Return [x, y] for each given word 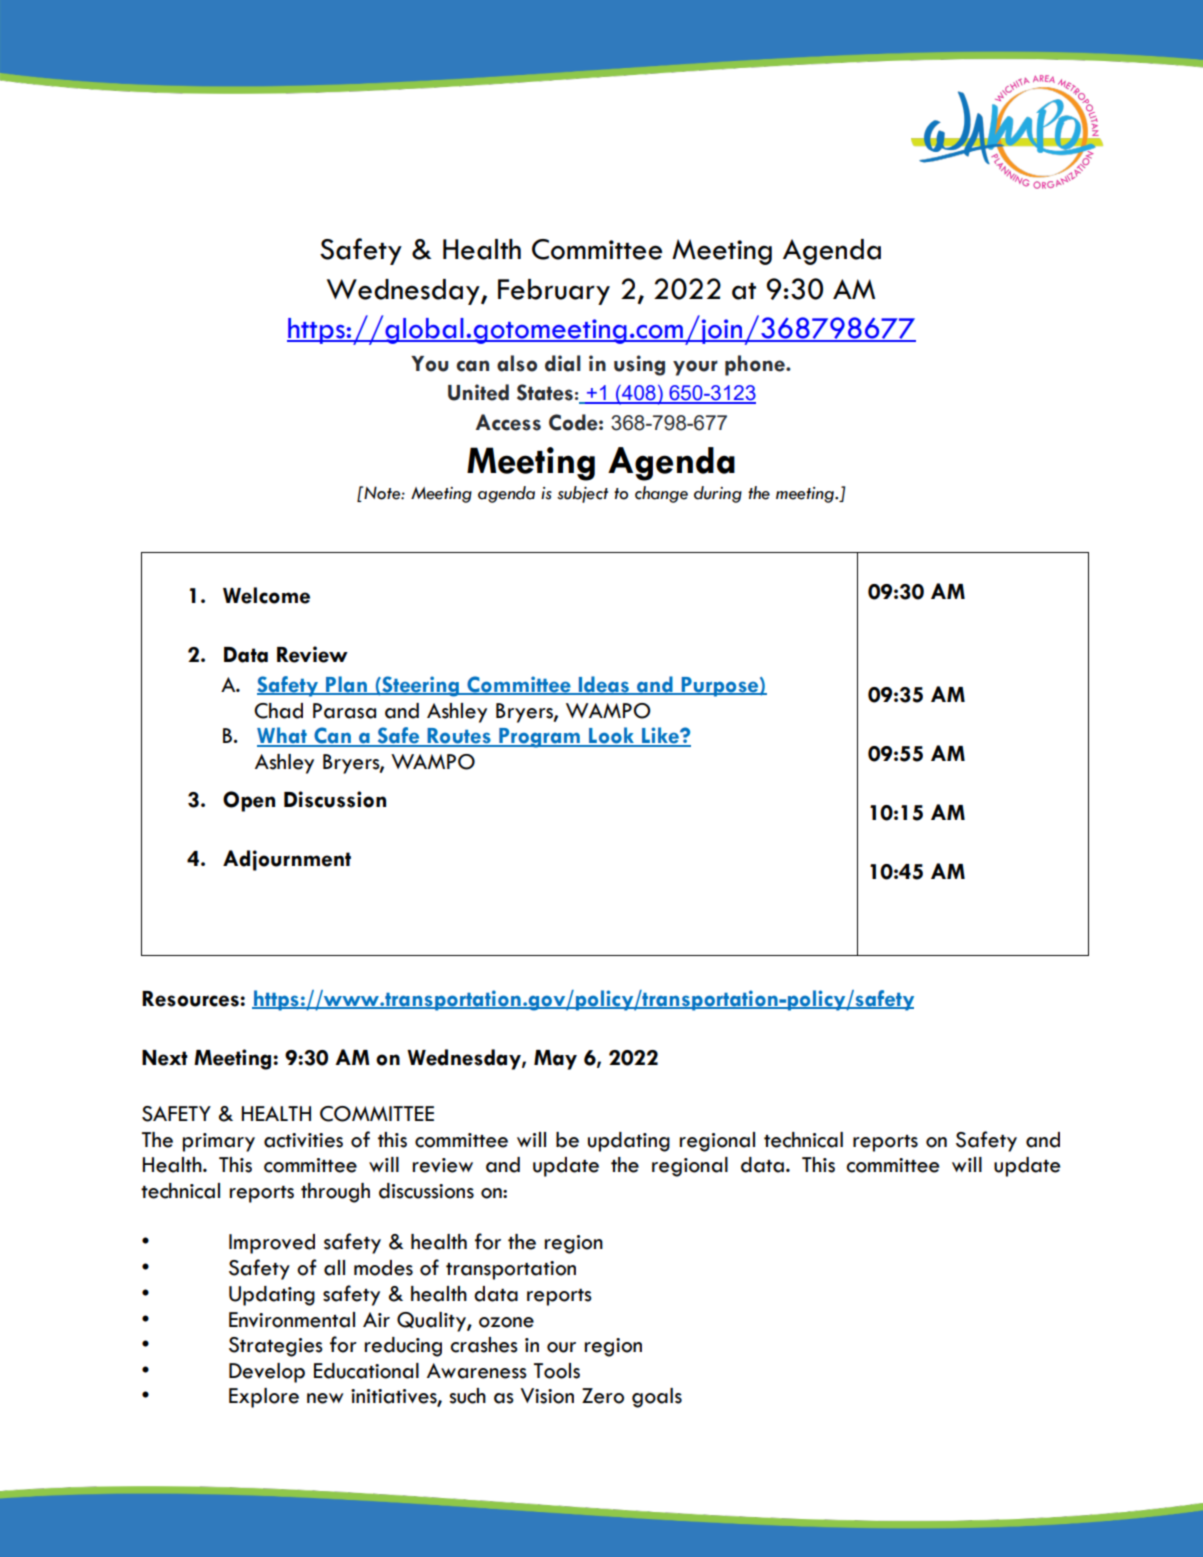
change [661, 494]
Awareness [477, 1371]
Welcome [266, 595]
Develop [267, 1373]
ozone [506, 1322]
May [555, 1060]
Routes [459, 737]
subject [582, 494]
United [478, 392]
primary [219, 1142]
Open [249, 801]
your [695, 368]
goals [657, 1398]
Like [660, 736]
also [517, 363]
